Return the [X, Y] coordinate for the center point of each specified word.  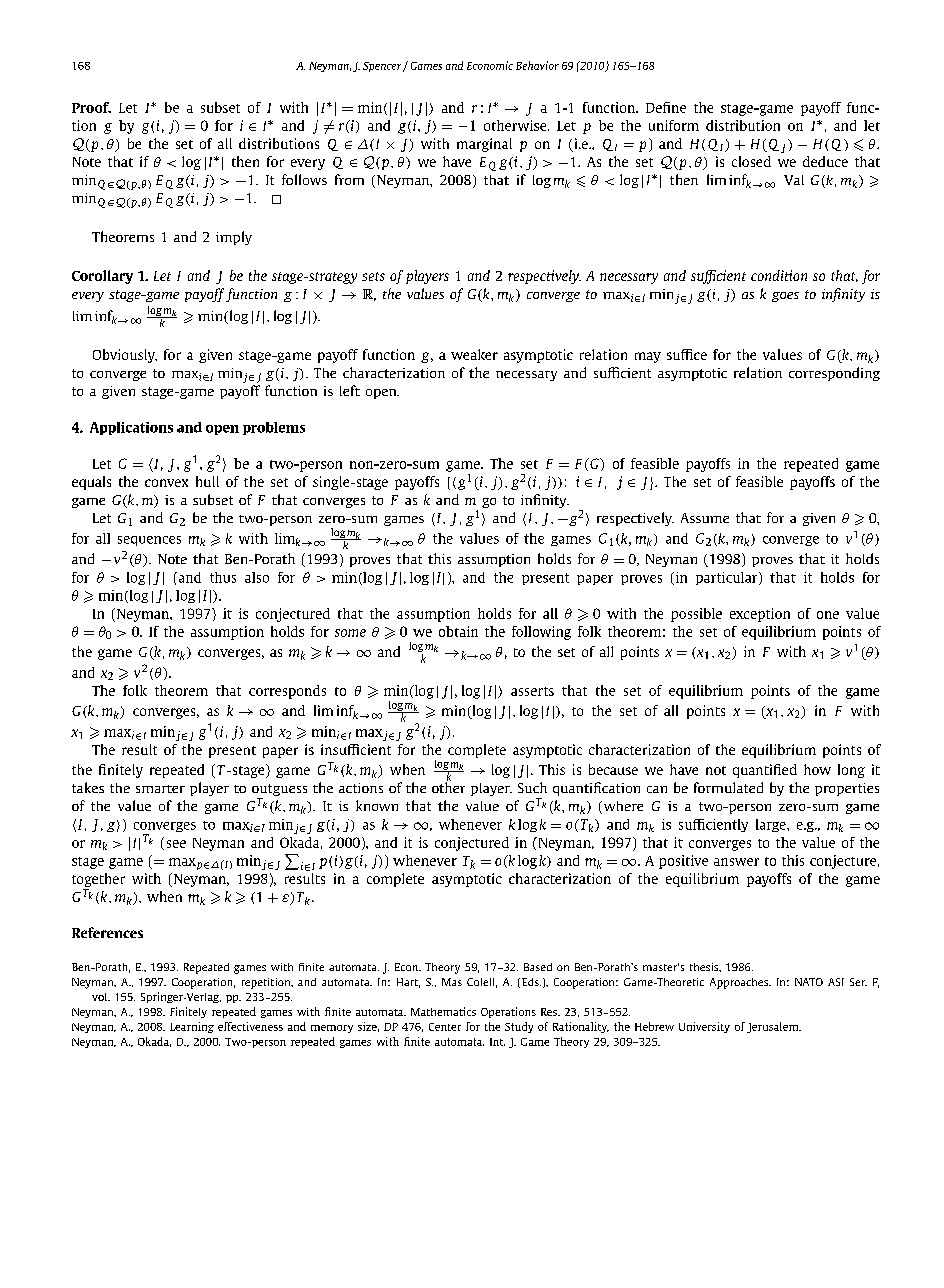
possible [696, 615]
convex [166, 483]
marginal [484, 145]
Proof [91, 107]
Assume [705, 518]
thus [223, 577]
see [176, 844]
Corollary [102, 277]
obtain [458, 631]
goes [785, 297]
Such [532, 787]
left [350, 390]
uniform [674, 125]
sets [373, 276]
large [772, 825]
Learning [192, 1027]
